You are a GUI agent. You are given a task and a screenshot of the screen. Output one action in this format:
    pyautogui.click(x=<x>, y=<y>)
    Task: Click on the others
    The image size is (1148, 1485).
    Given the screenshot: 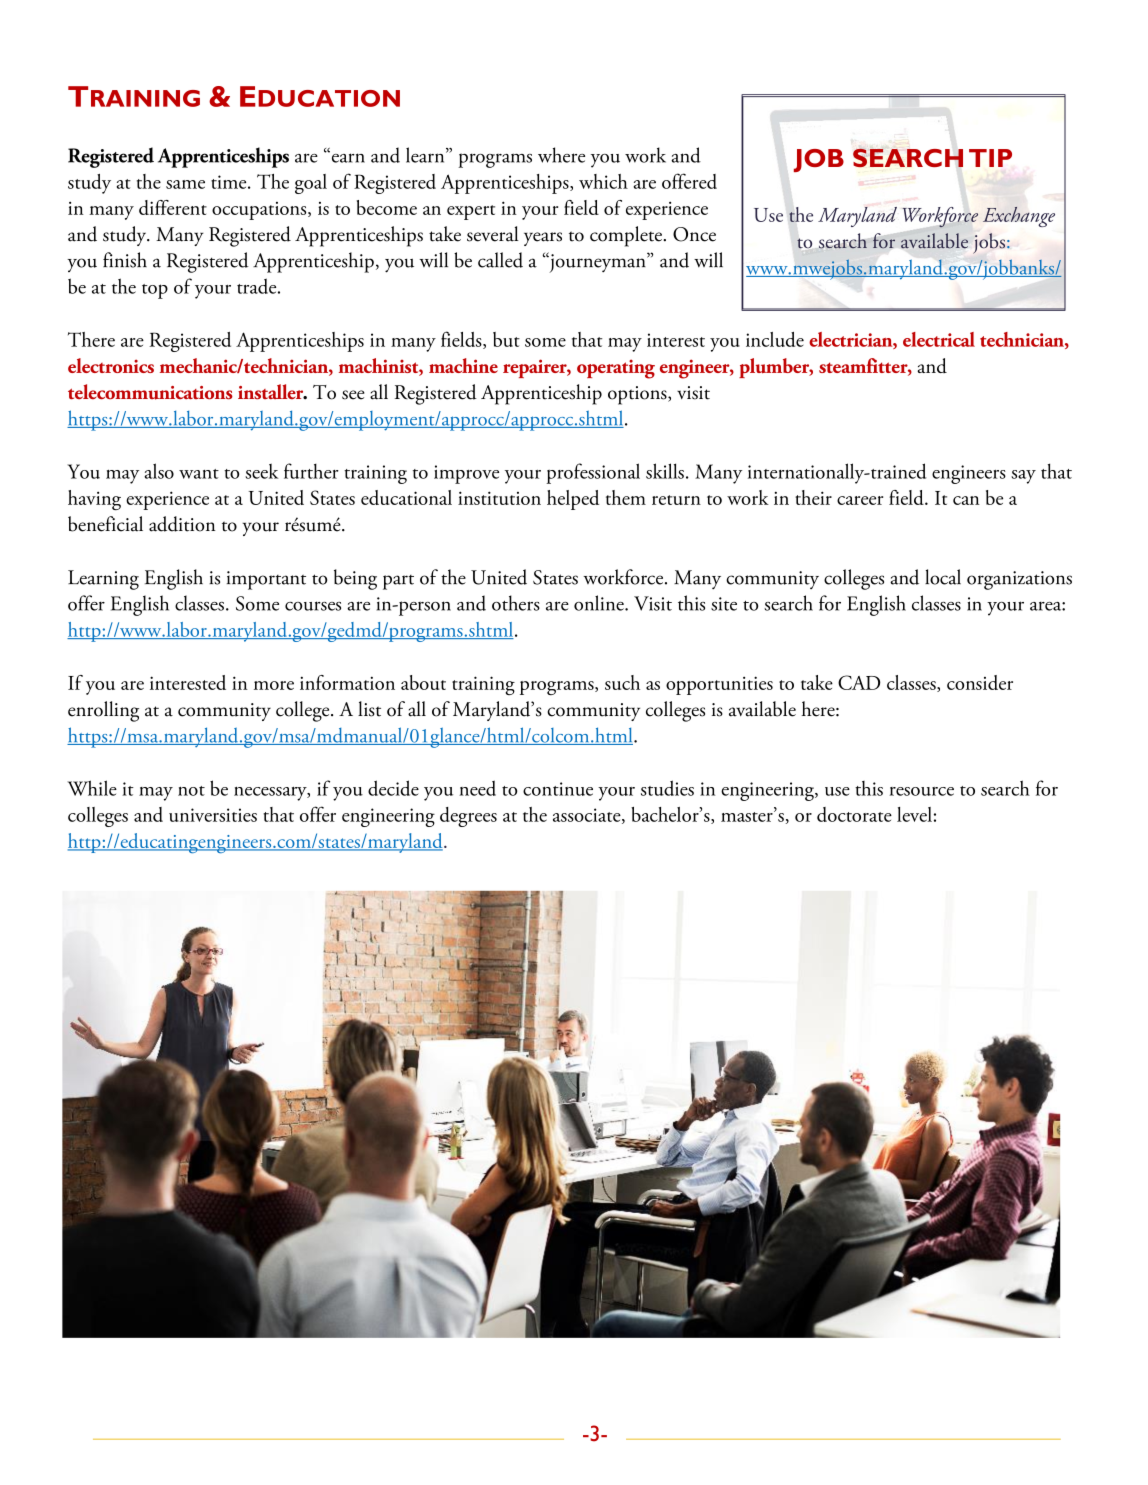 What is the action you would take?
    pyautogui.click(x=516, y=603)
